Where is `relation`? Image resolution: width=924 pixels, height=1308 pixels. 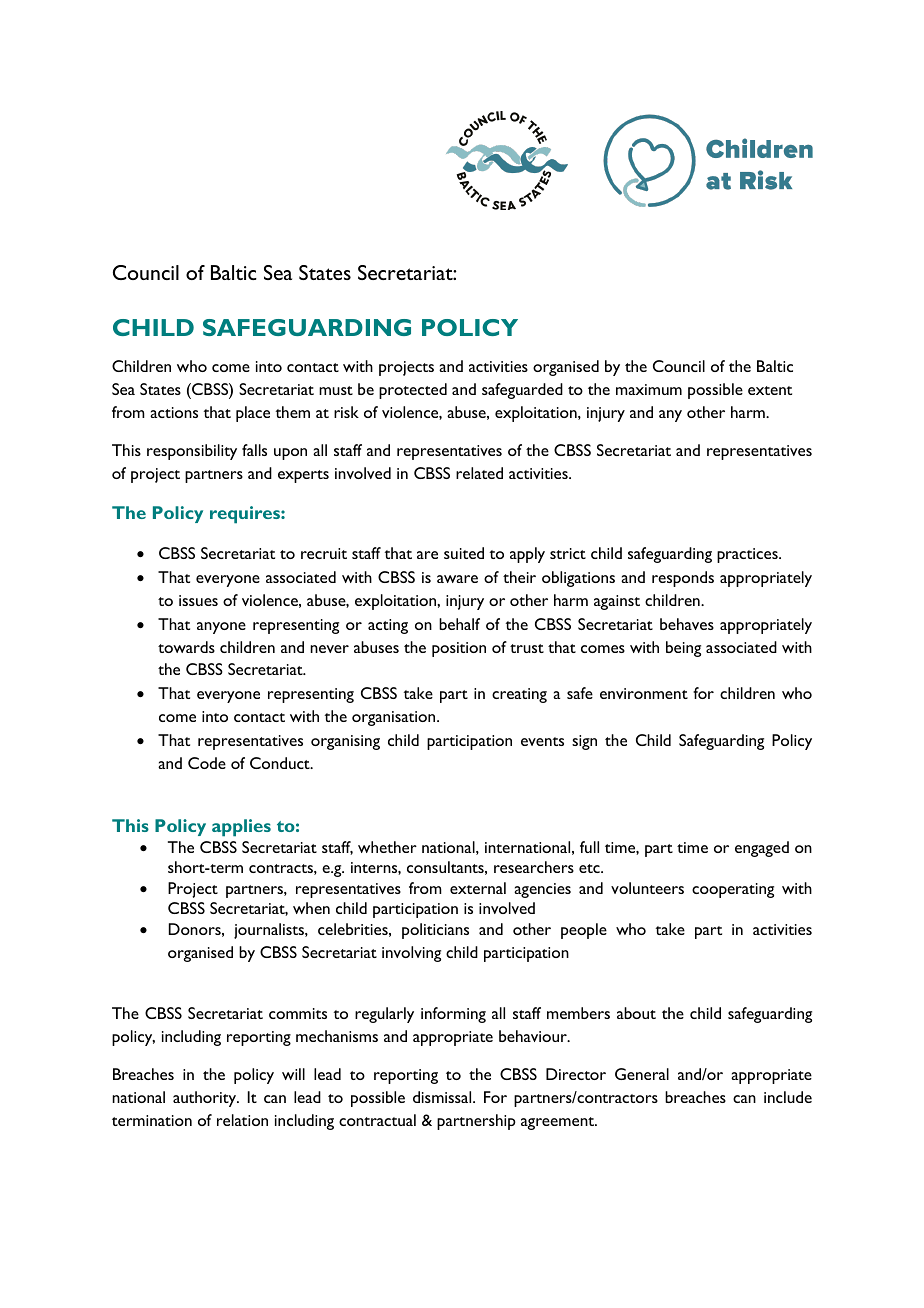
relation is located at coordinates (242, 1120).
